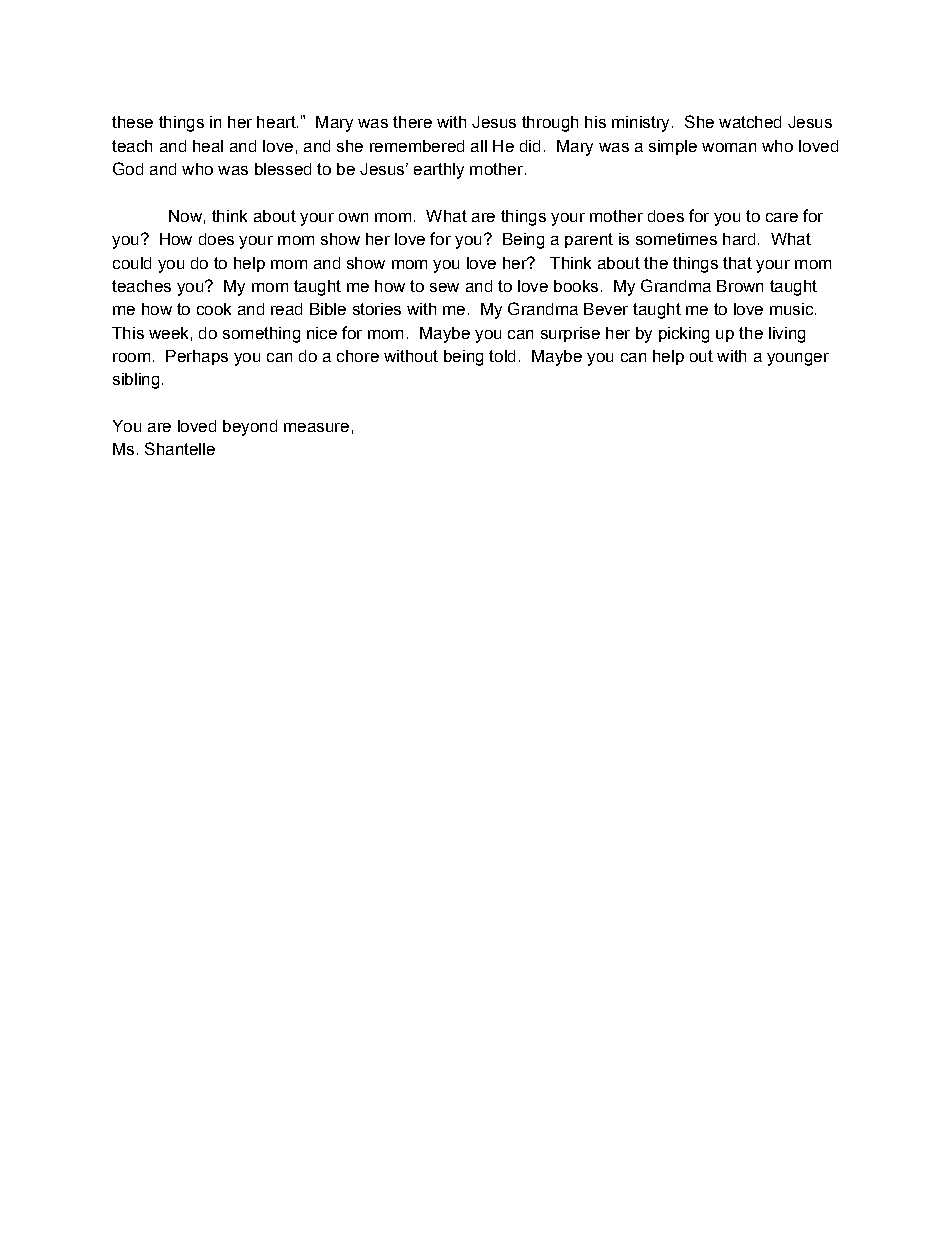 This screenshot has height=1233, width=952. What do you see at coordinates (782, 217) in the screenshot?
I see `care` at bounding box center [782, 217].
